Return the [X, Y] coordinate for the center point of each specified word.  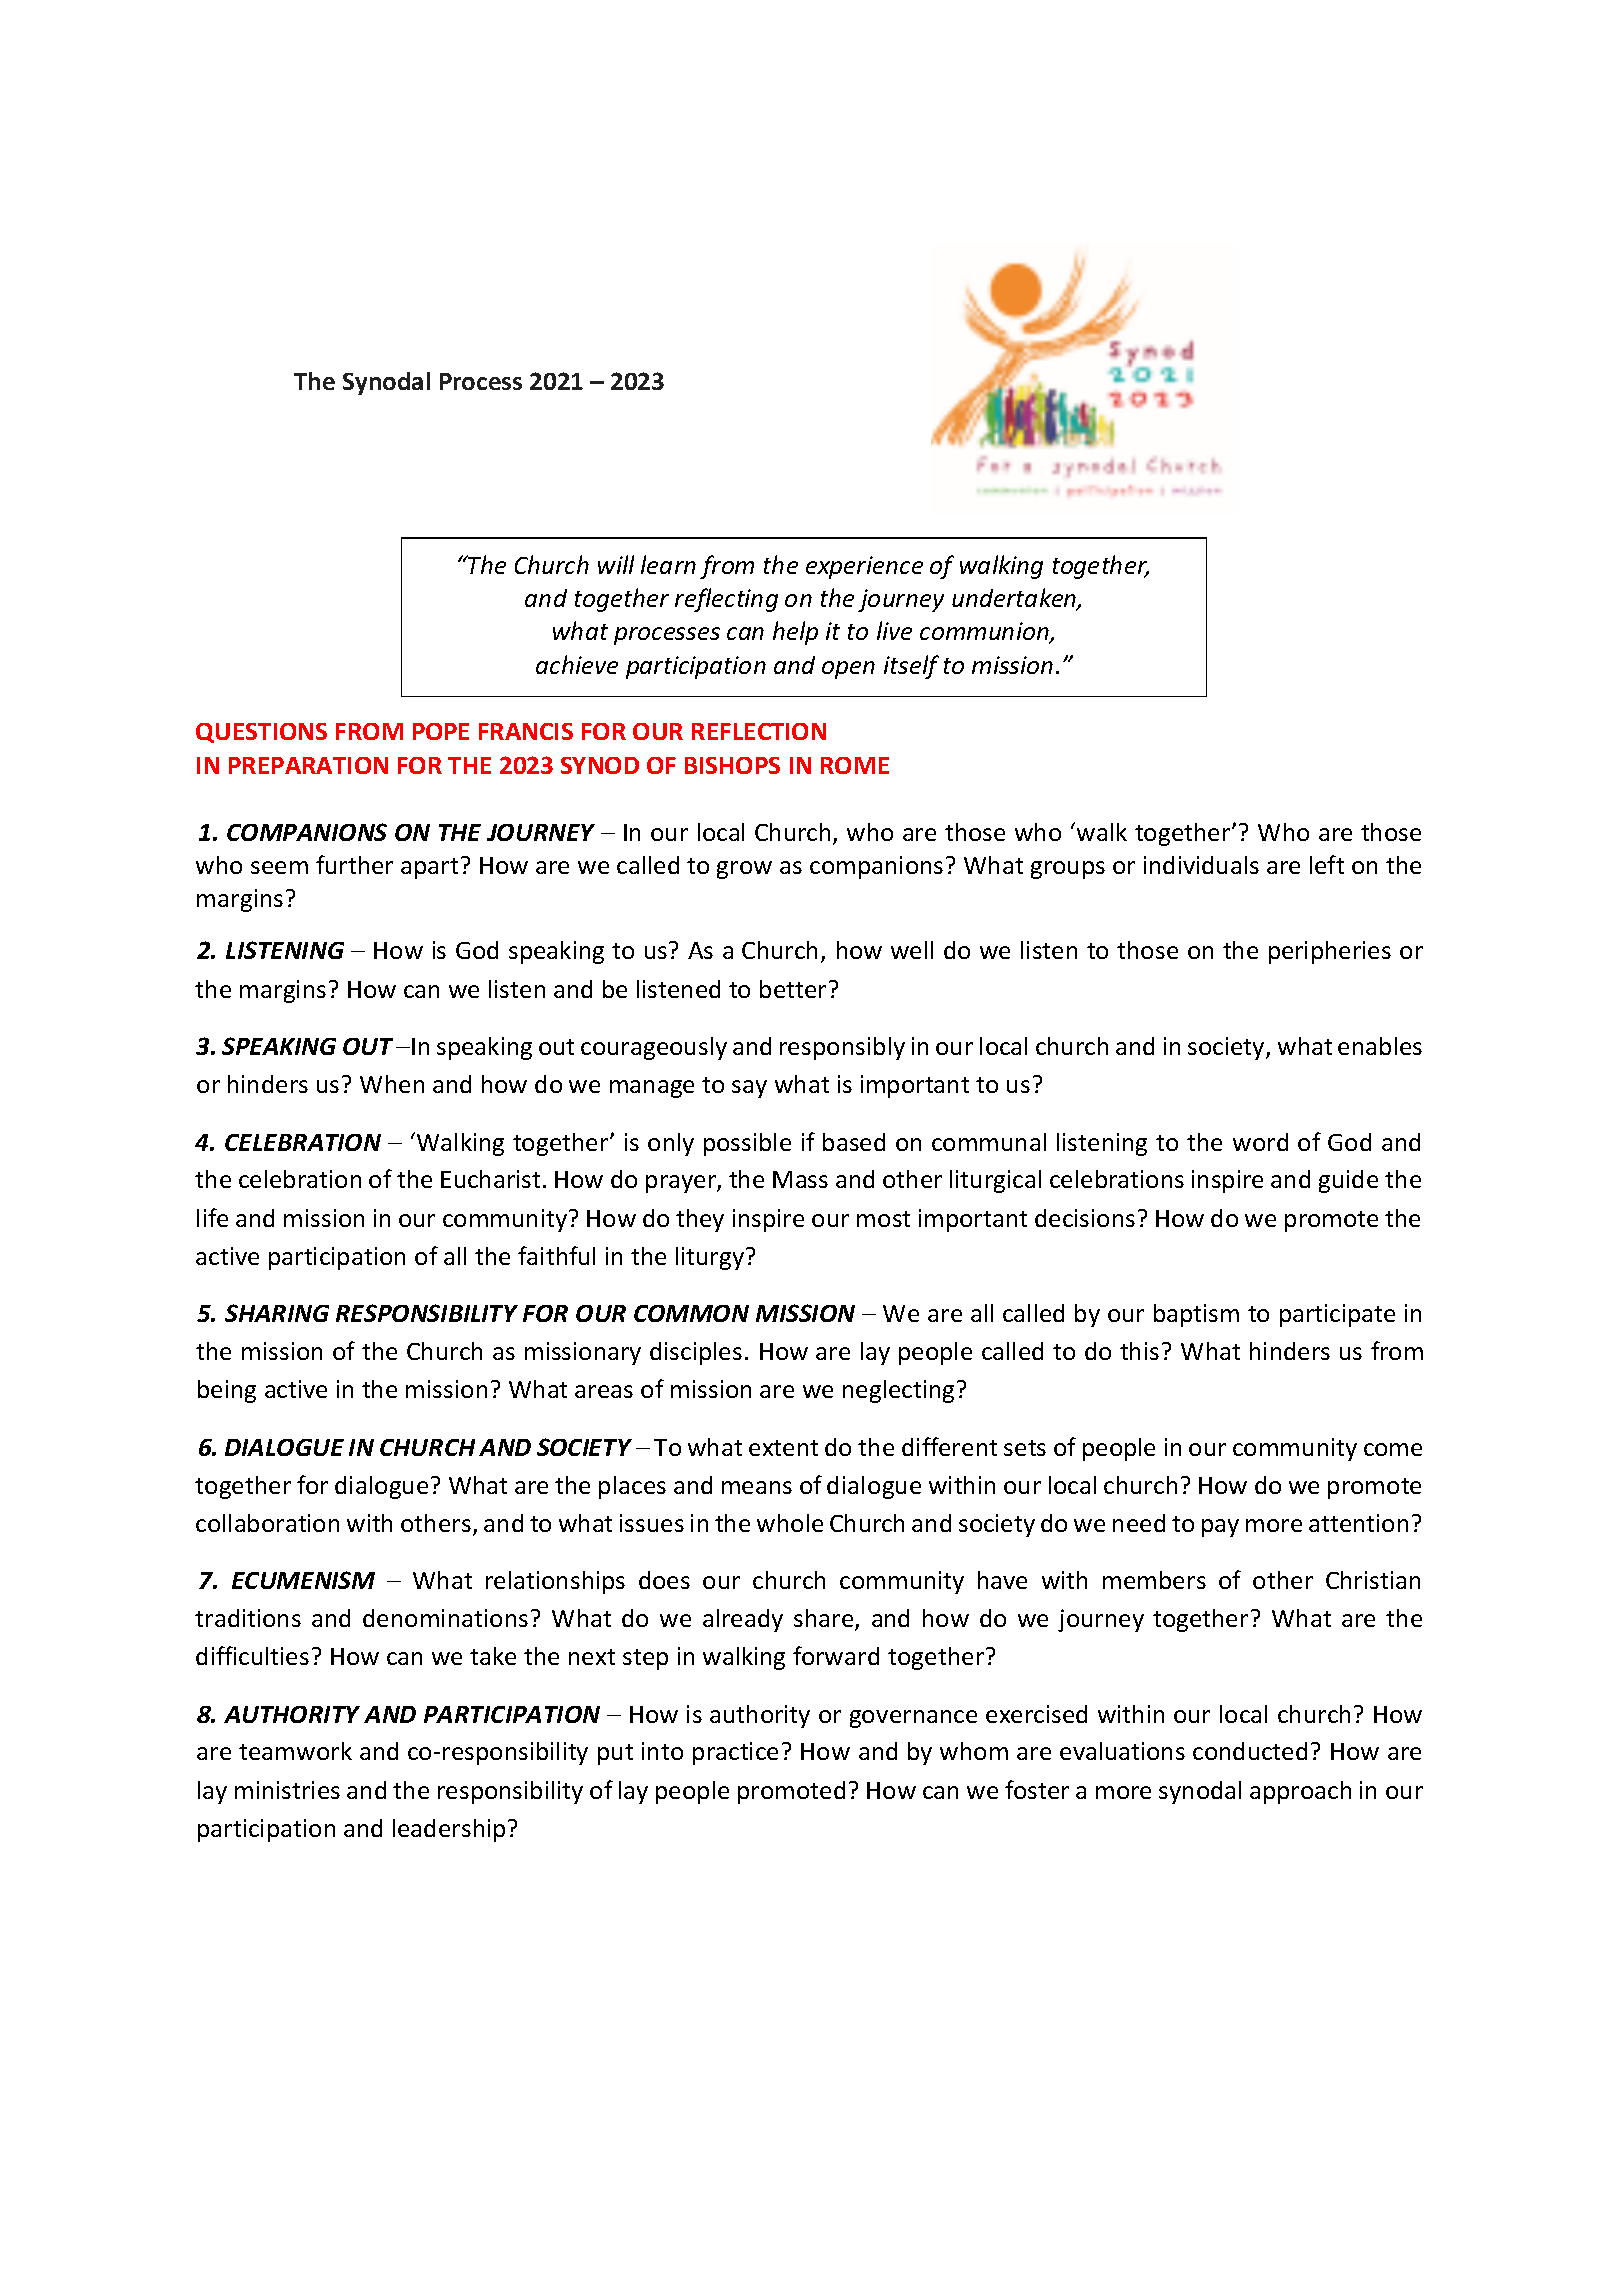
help [795, 633]
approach [1300, 1792]
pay [1220, 1528]
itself [911, 667]
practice [735, 1753]
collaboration [267, 1523]
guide [1348, 1181]
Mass [800, 1179]
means [757, 1487]
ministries [287, 1790]
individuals [1201, 865]
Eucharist [490, 1179]
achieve [577, 664]
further [354, 864]
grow [744, 870]
